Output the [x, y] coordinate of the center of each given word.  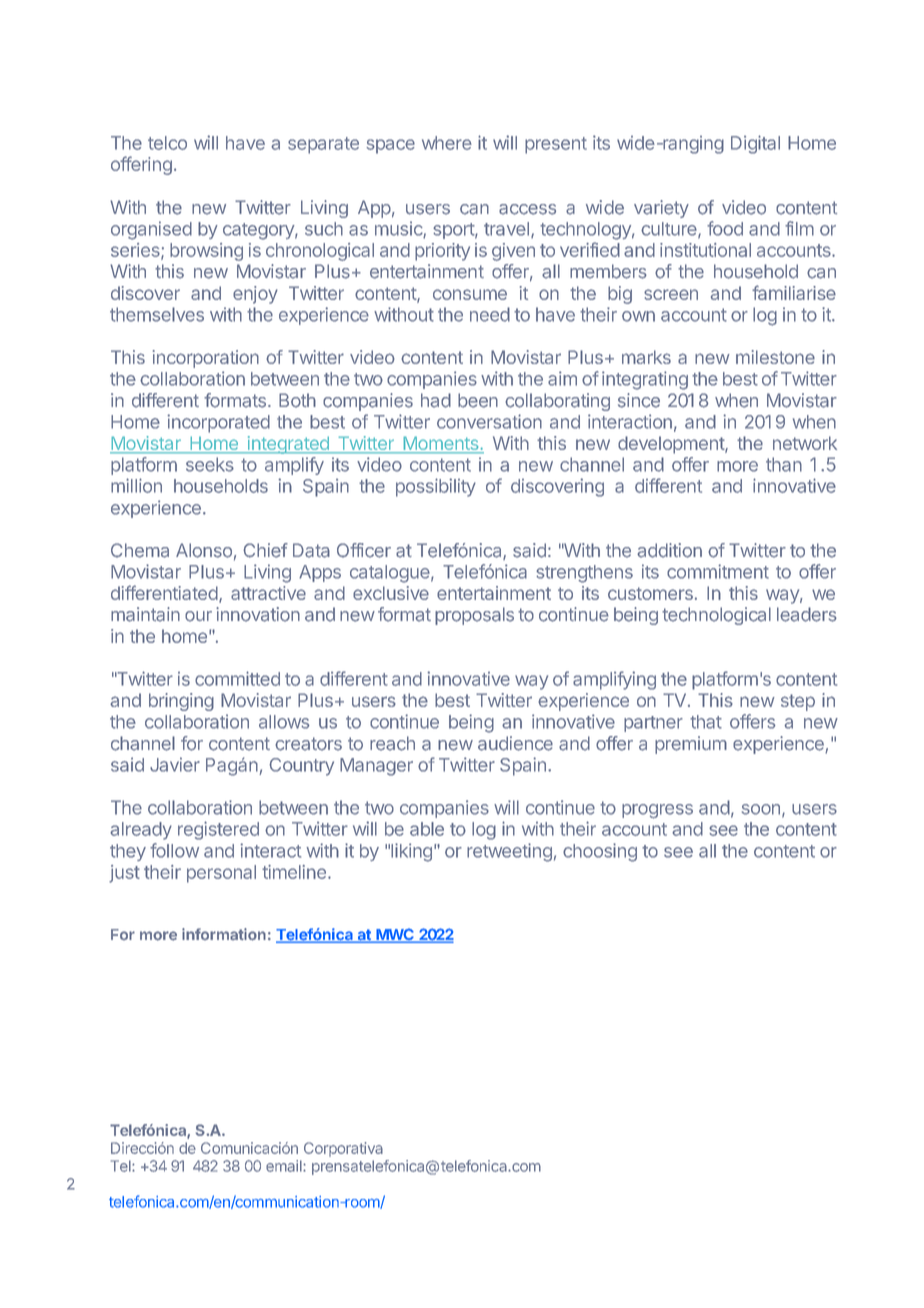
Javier [175, 764]
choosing [600, 852]
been [478, 400]
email [285, 1166]
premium [691, 745]
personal [221, 874]
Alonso [204, 550]
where [447, 143]
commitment [718, 571]
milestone [775, 357]
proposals [474, 616]
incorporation [206, 359]
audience [515, 743]
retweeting [509, 852]
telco [167, 143]
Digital [755, 144]
